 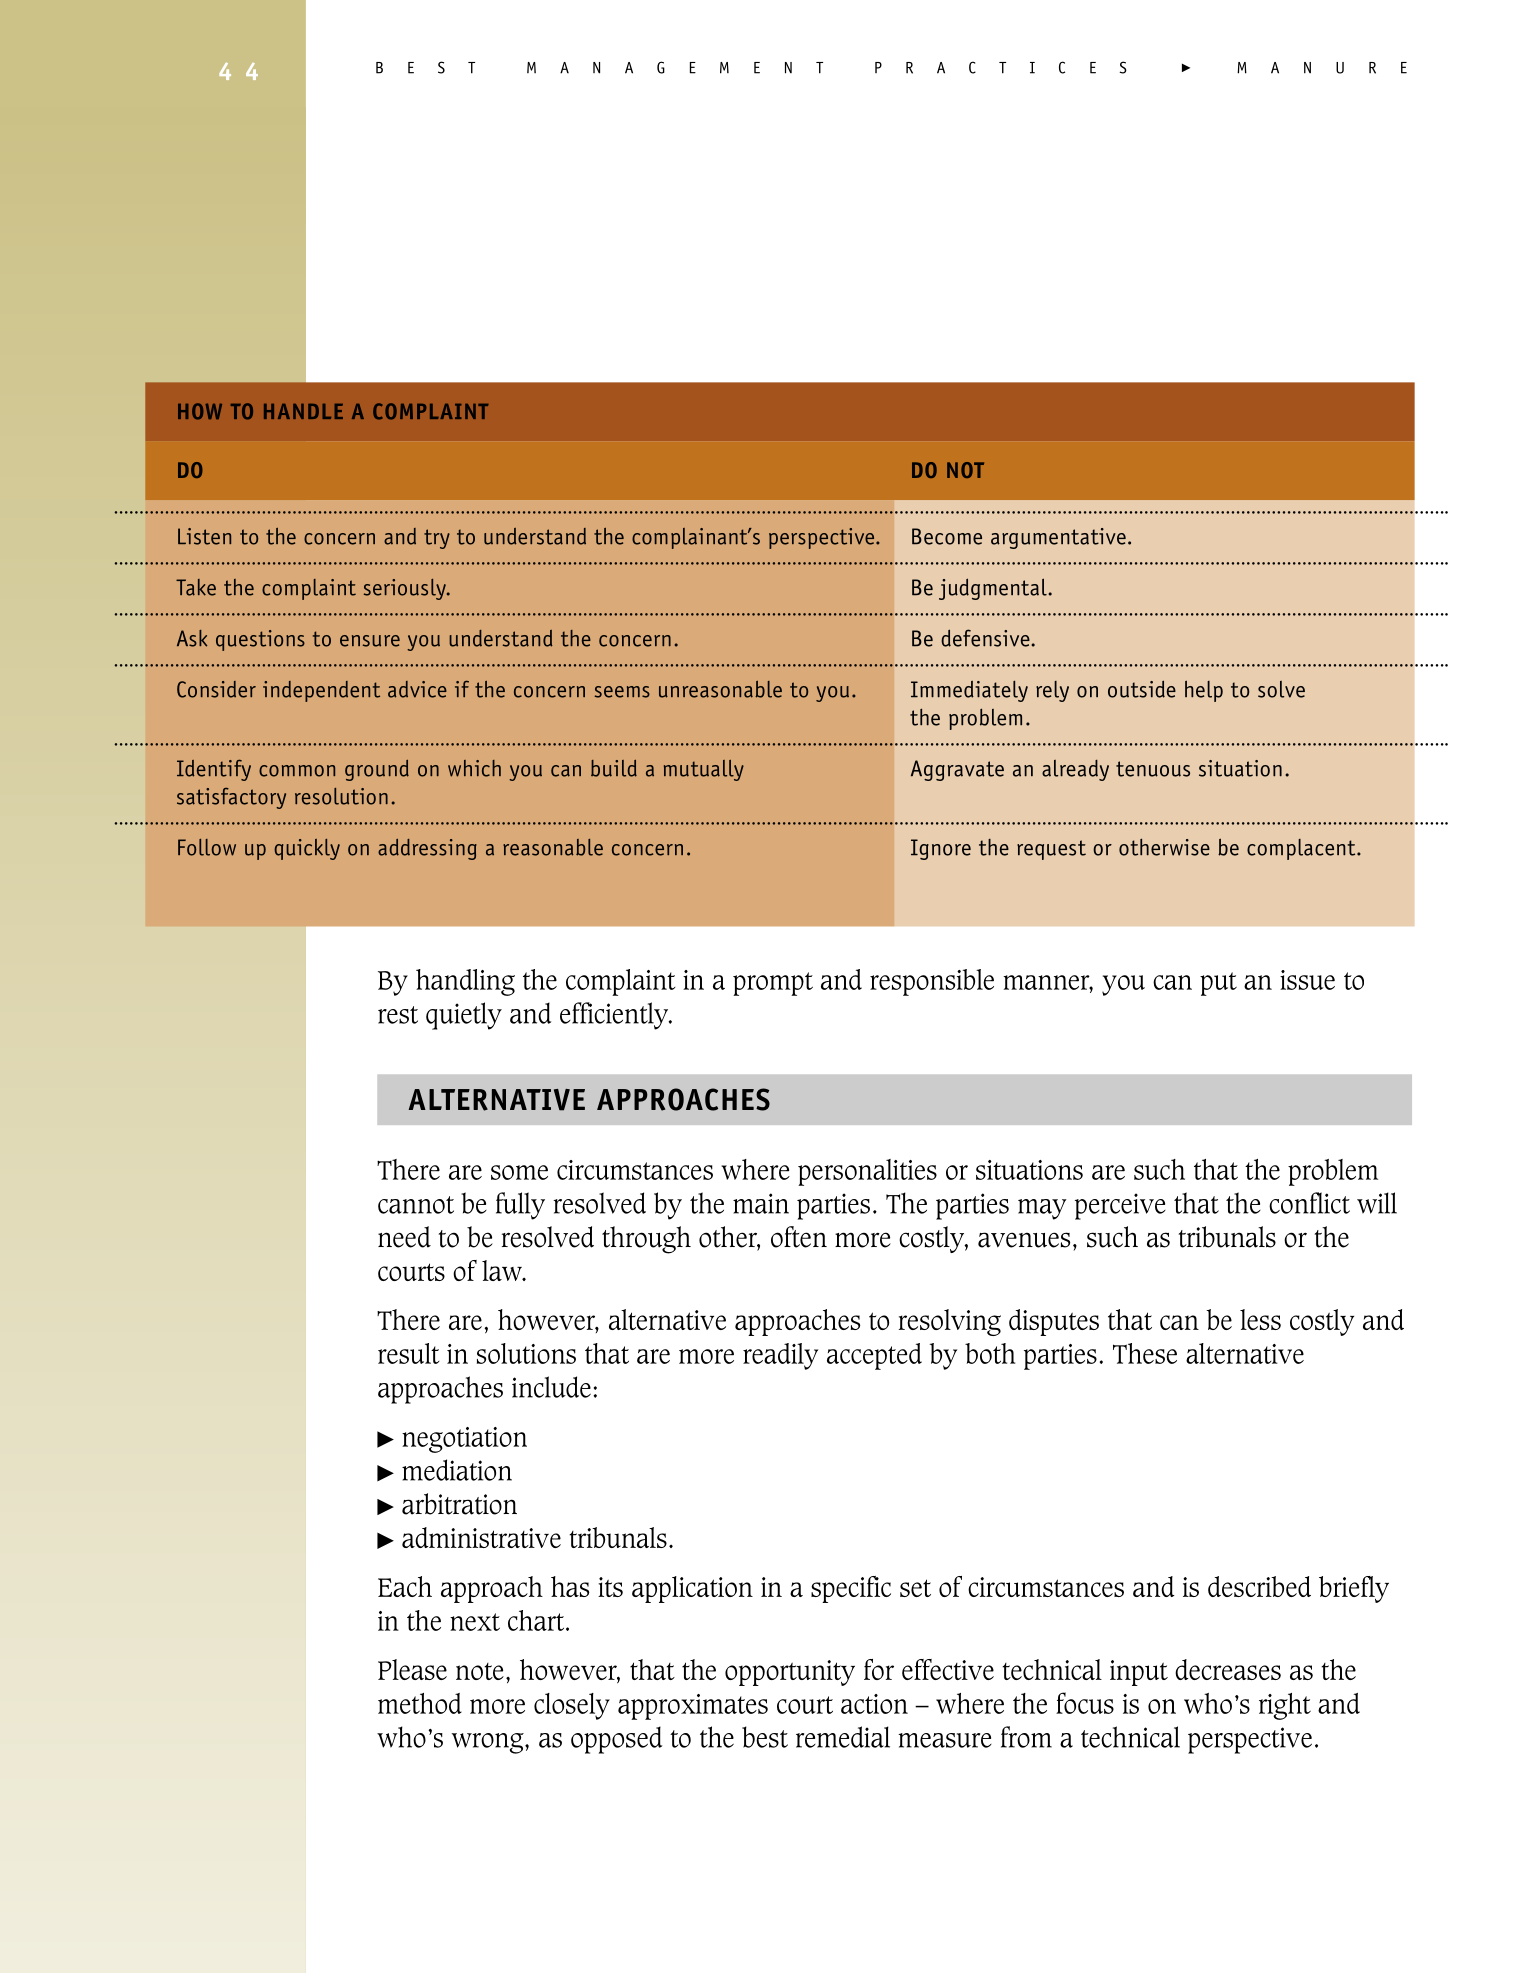 What do you see at coordinates (1058, 538) in the screenshot?
I see `argumentative` at bounding box center [1058, 538].
